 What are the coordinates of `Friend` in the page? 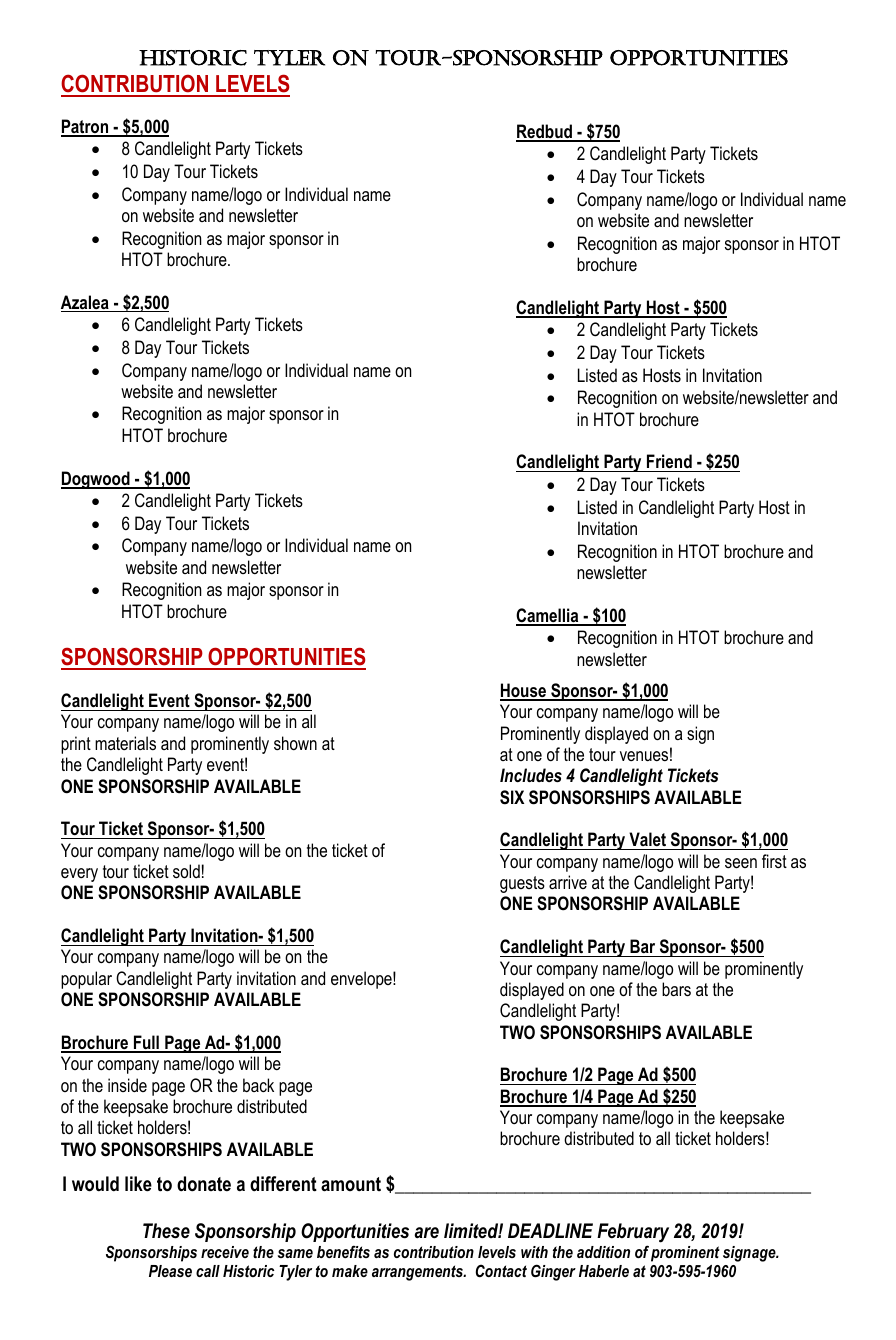 It's located at (669, 463).
